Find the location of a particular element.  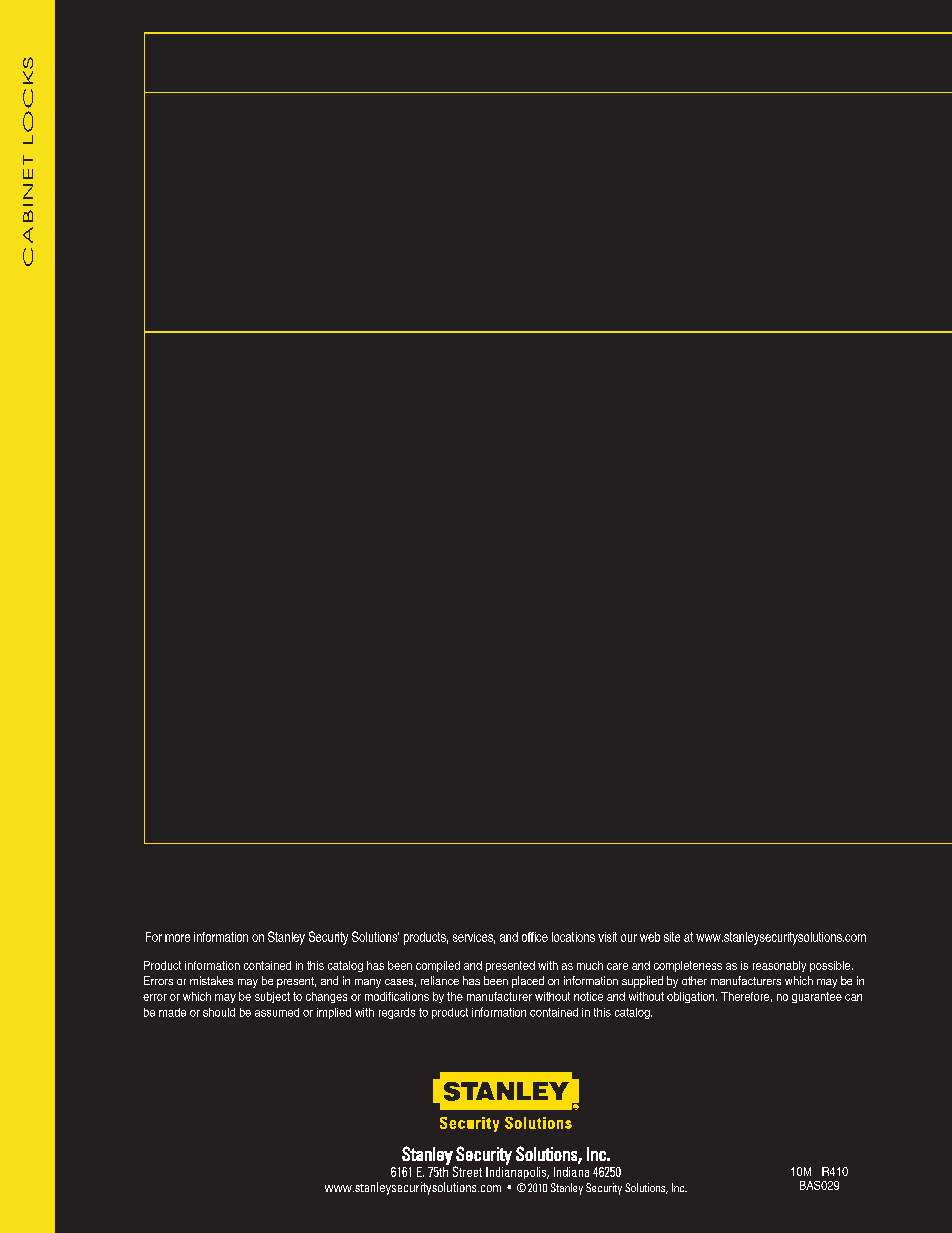

office is located at coordinates (535, 937).
